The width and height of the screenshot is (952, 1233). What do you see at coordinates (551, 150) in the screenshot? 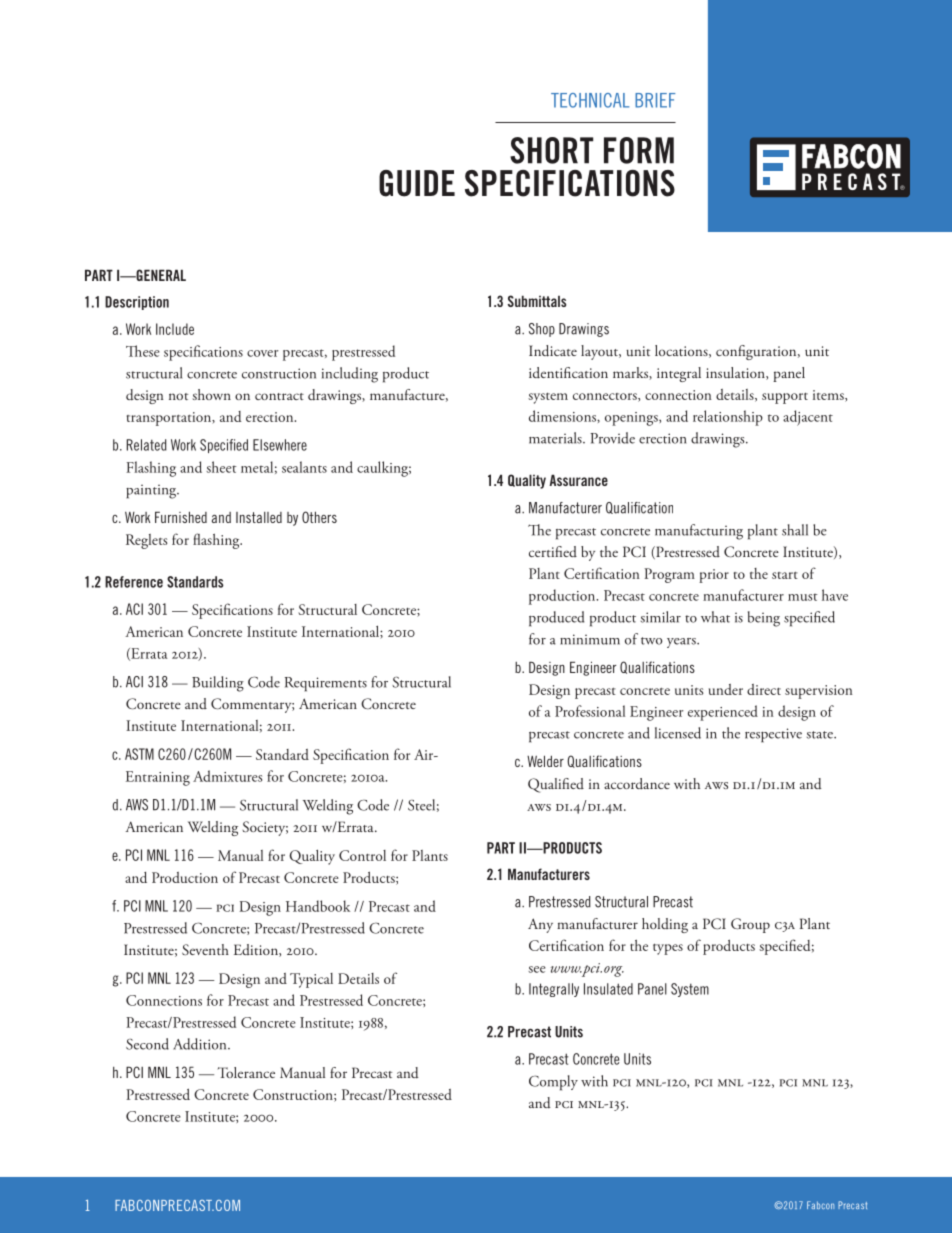
I see `SHORT` at bounding box center [551, 150].
